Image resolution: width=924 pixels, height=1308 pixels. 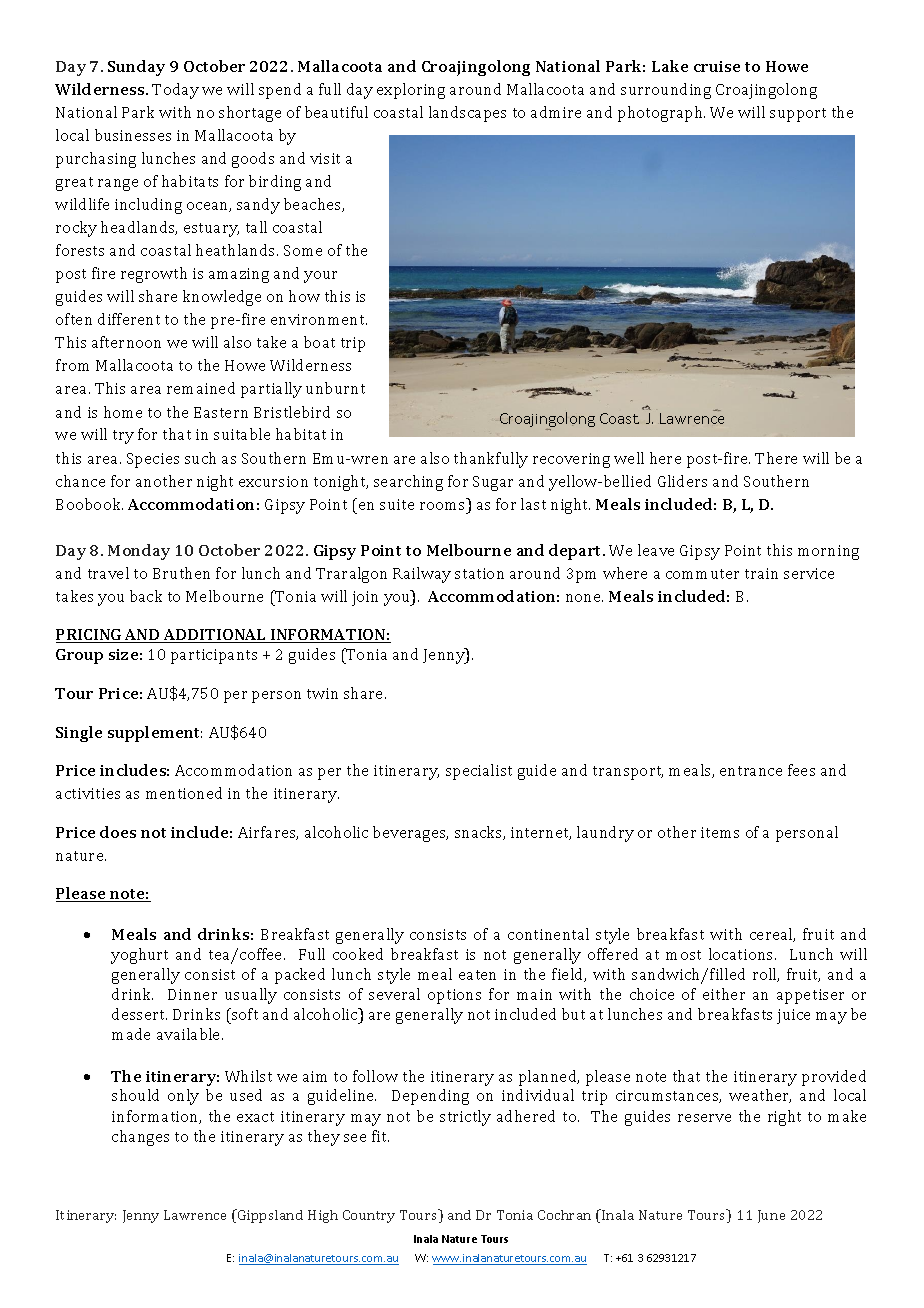 What do you see at coordinates (761, 573) in the screenshot?
I see `train` at bounding box center [761, 573].
